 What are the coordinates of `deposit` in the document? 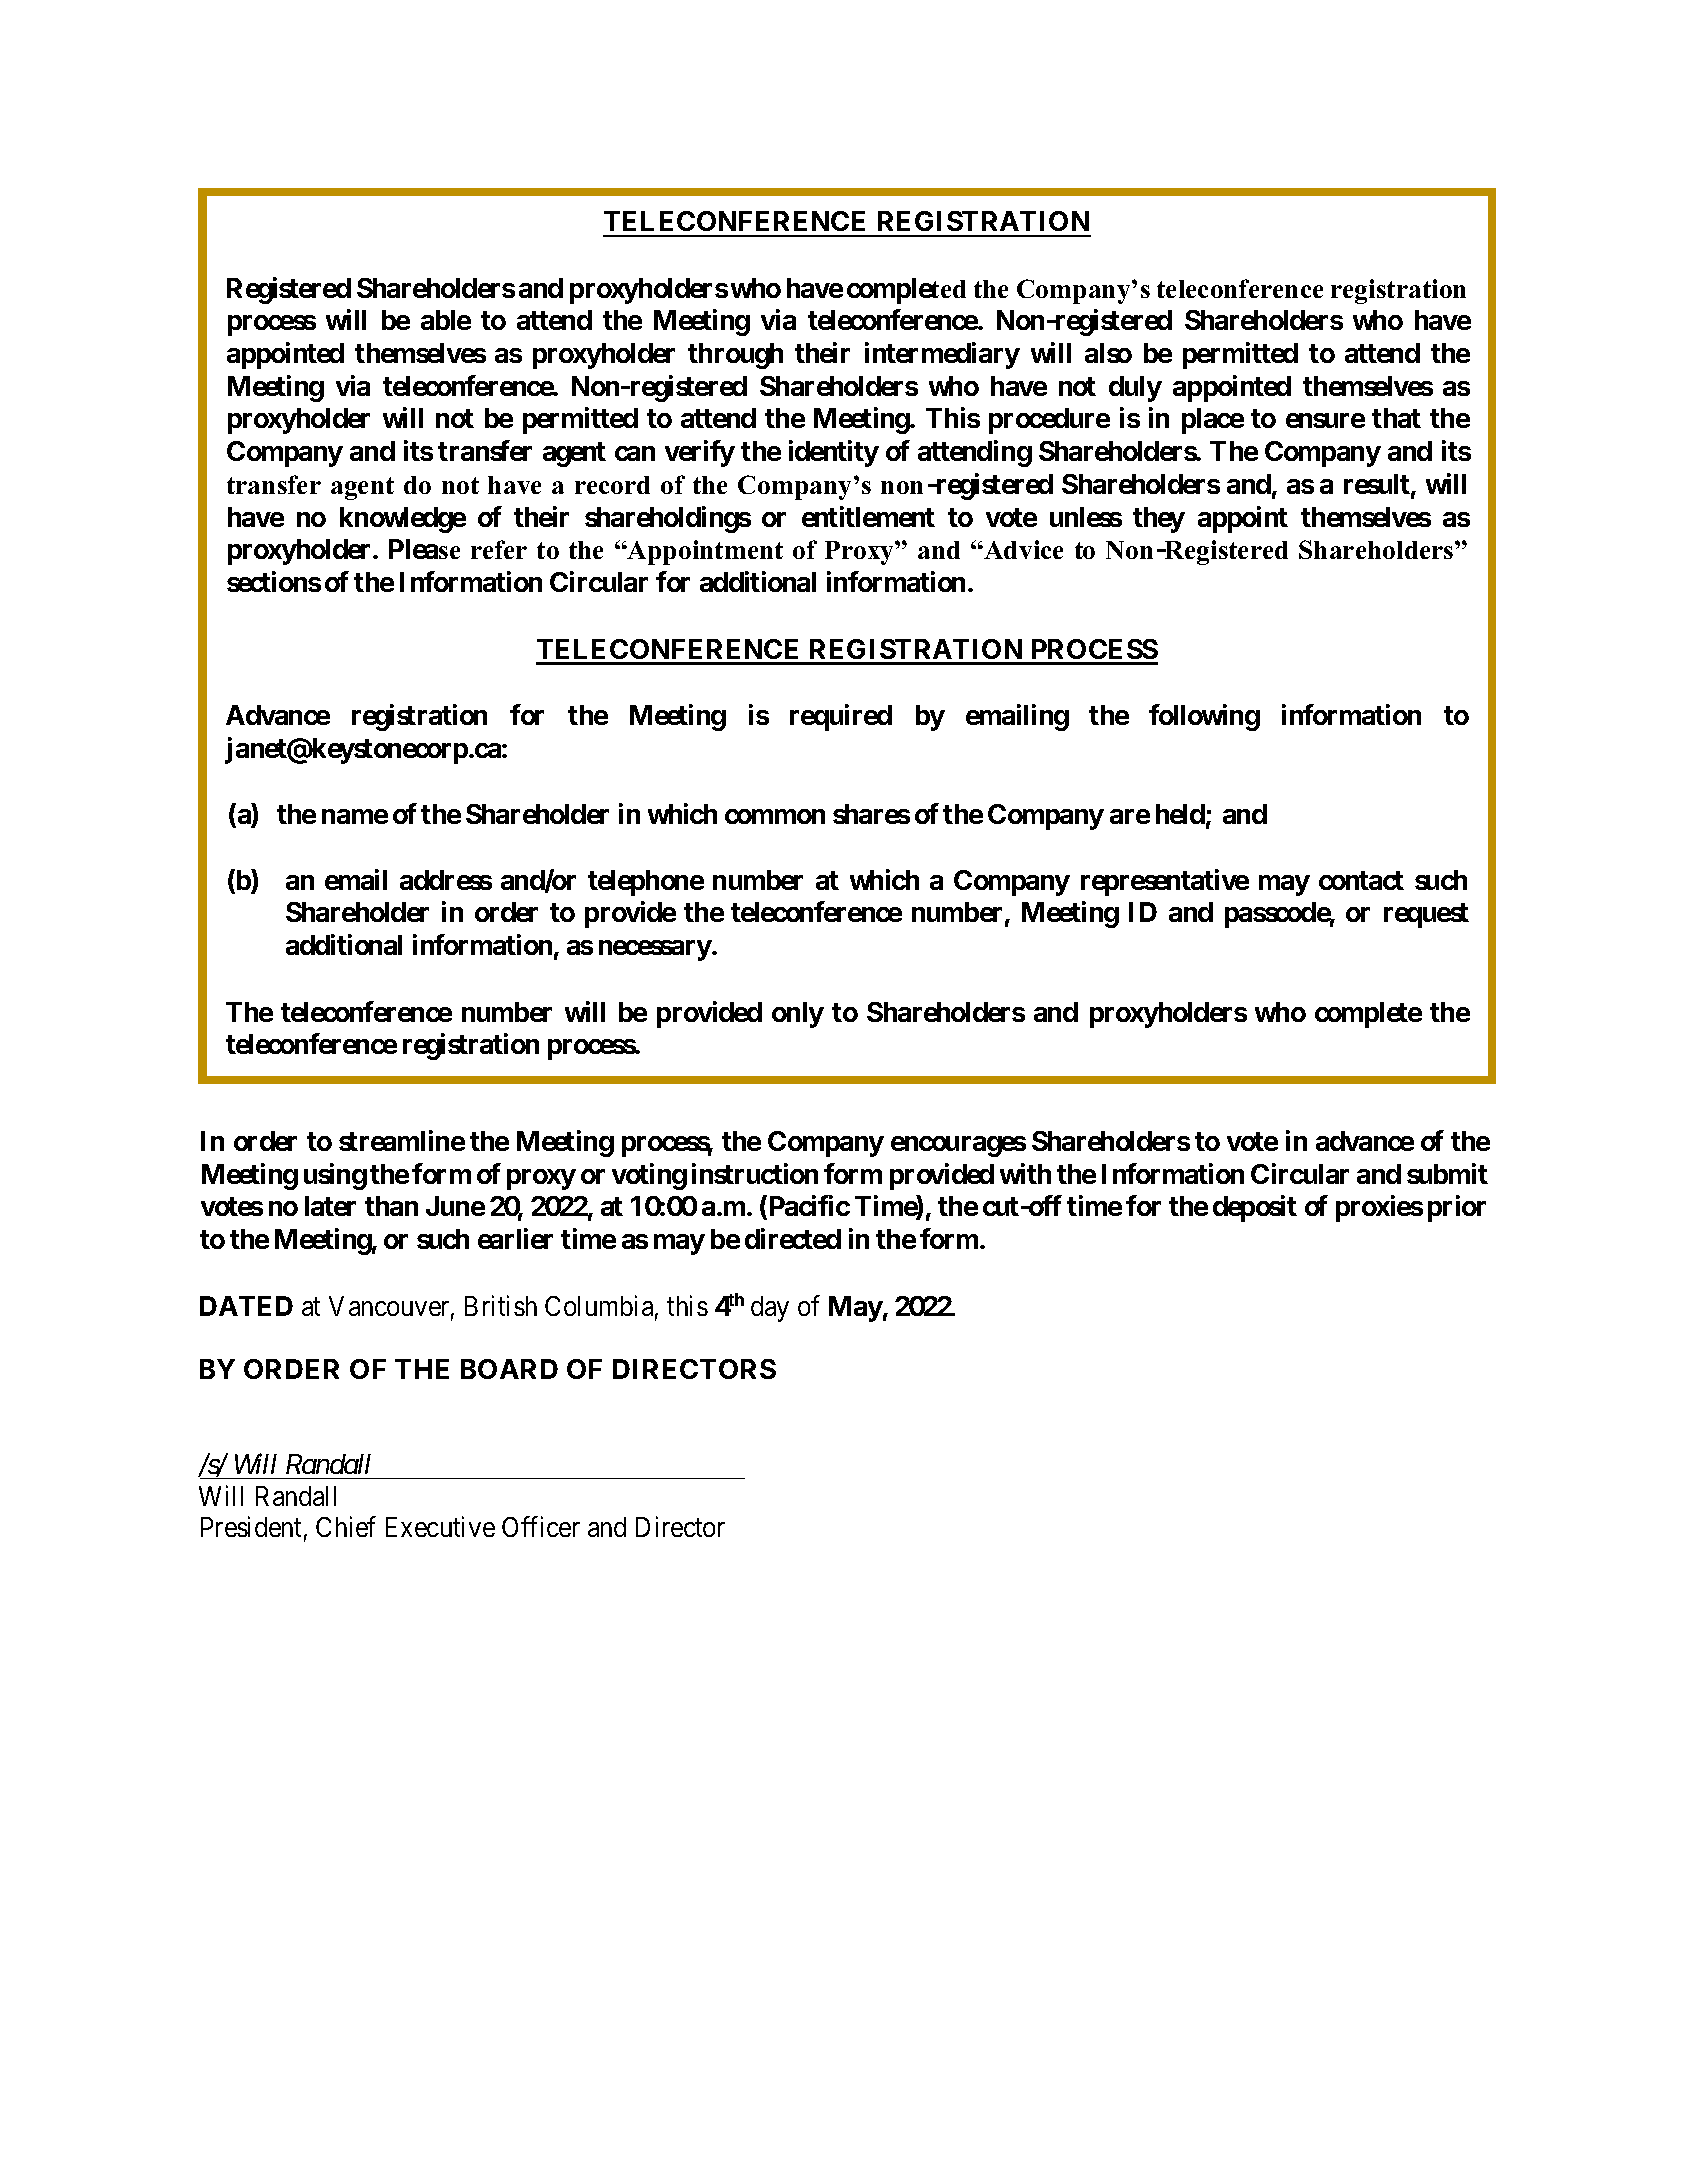 It's located at (1255, 1209).
